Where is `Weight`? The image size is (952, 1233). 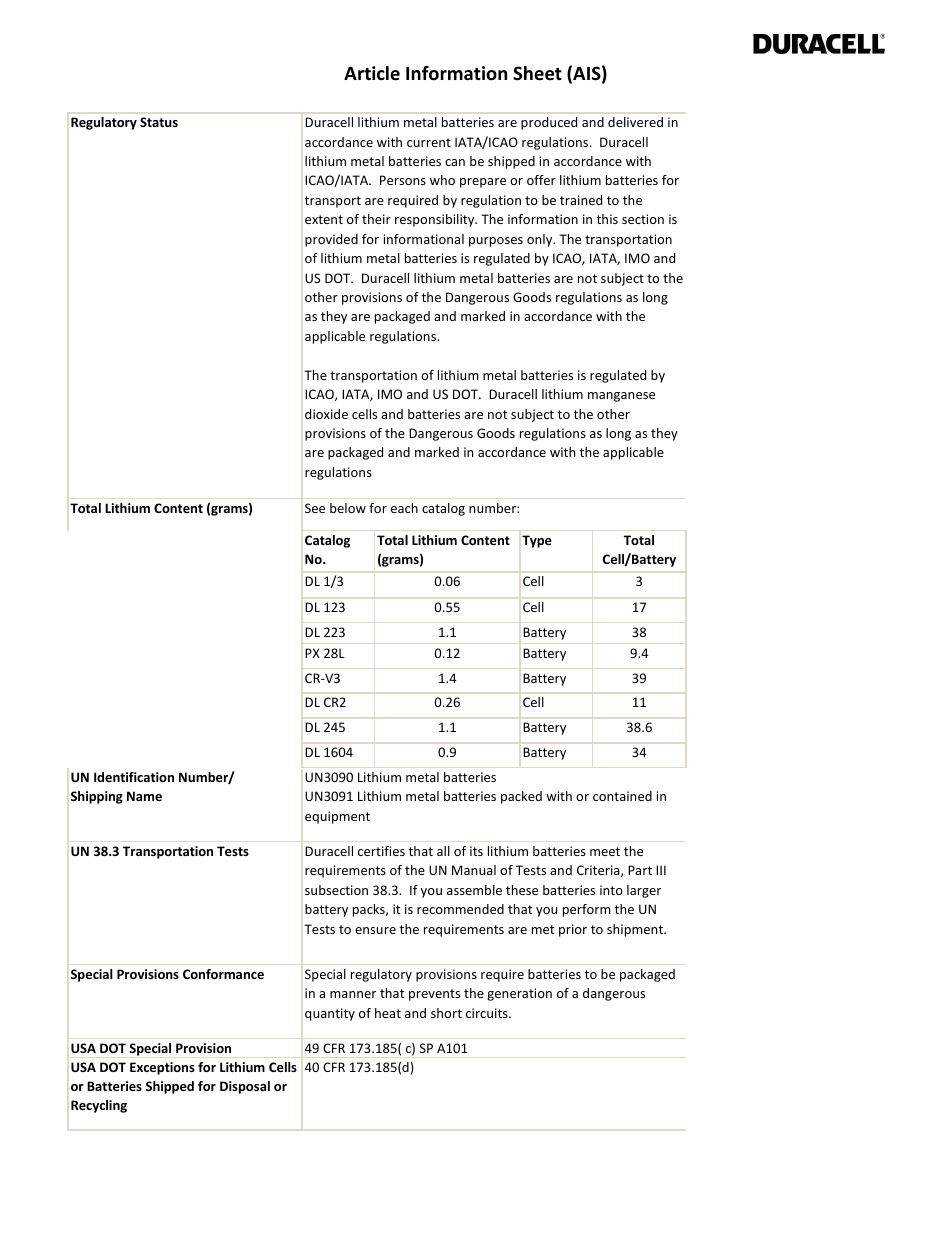
Weight is located at coordinates (639, 581).
